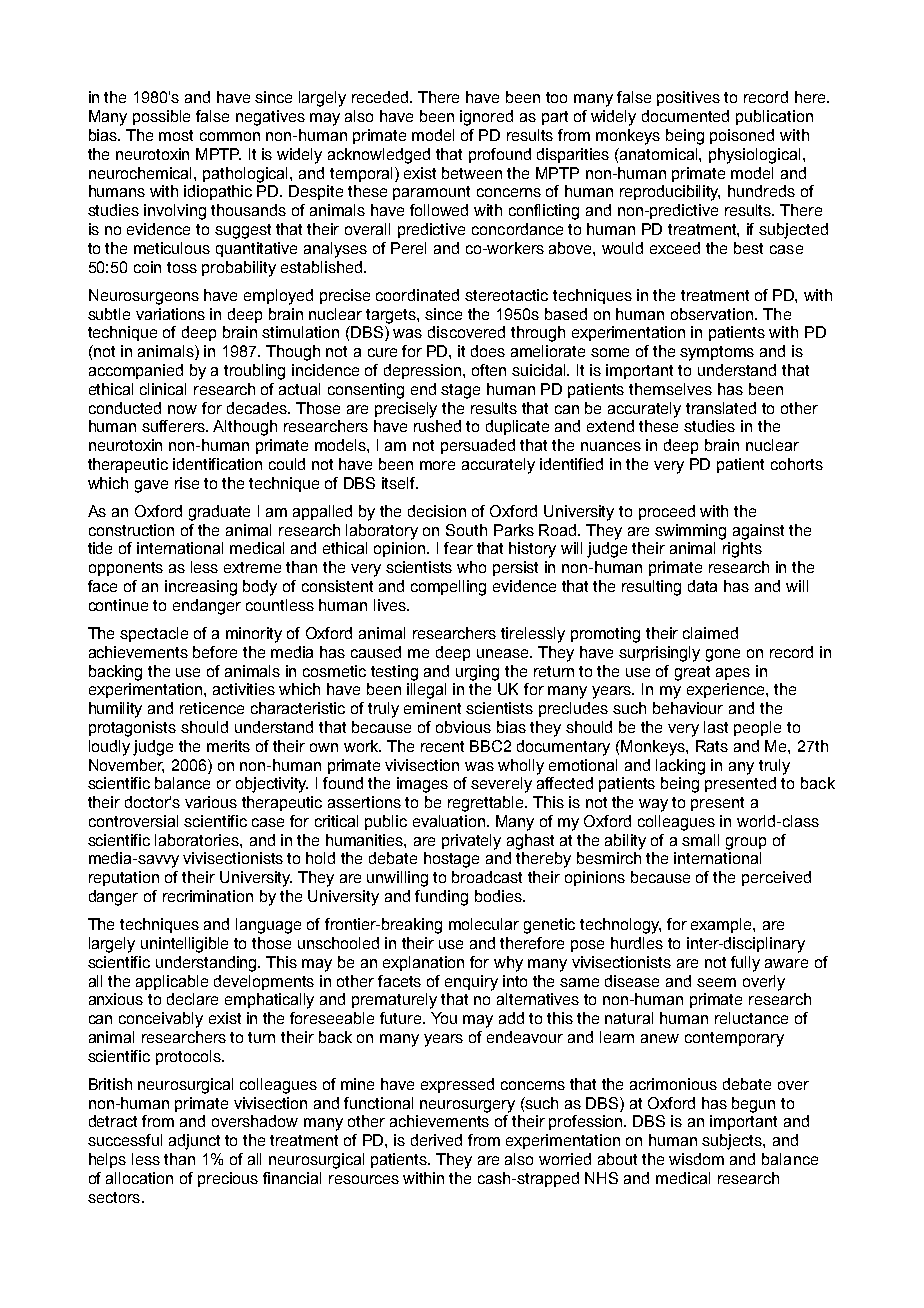 The image size is (924, 1308). Describe the element at coordinates (194, 1142) in the image. I see `adjunct` at that location.
